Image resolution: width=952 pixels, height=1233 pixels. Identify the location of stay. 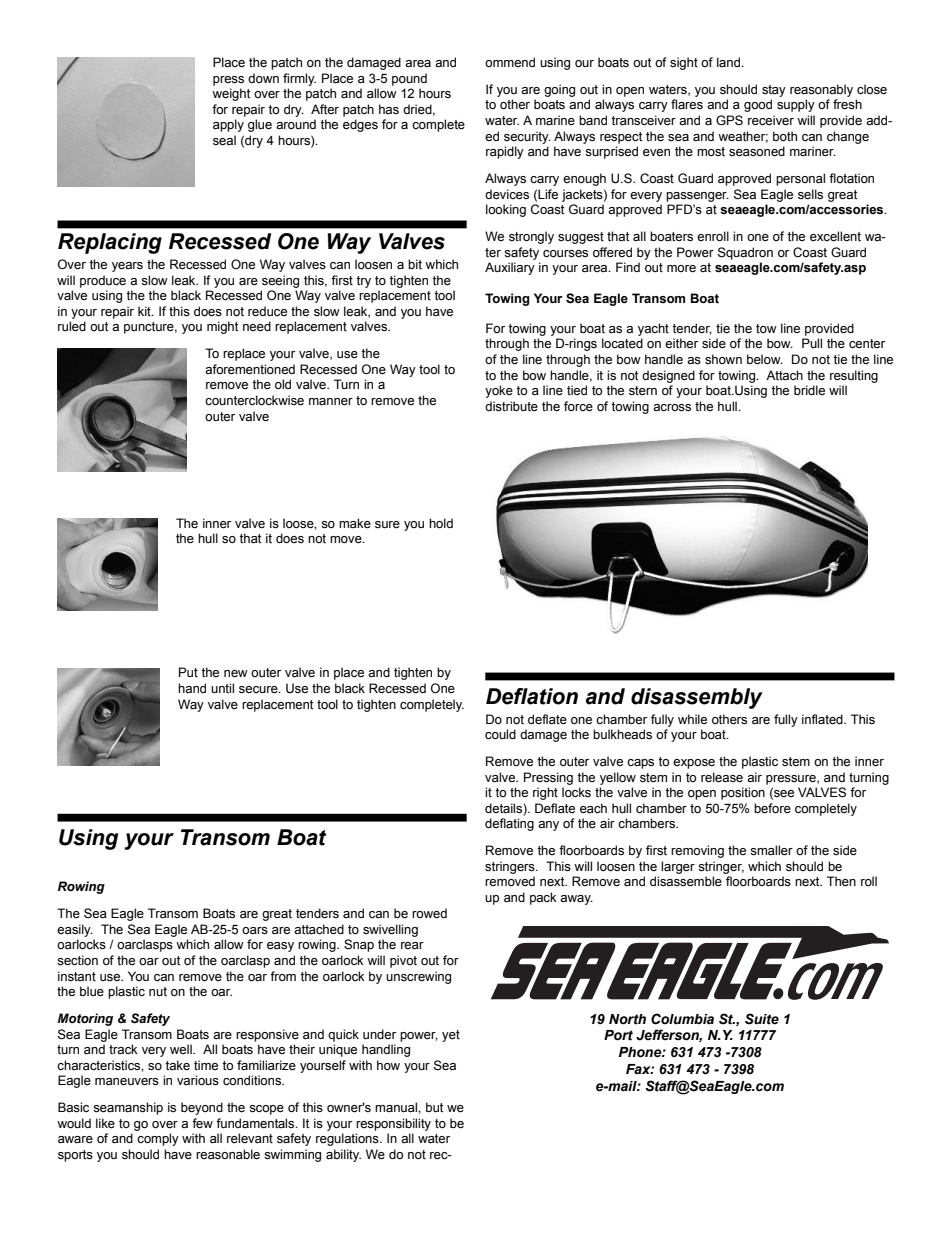
(774, 91).
